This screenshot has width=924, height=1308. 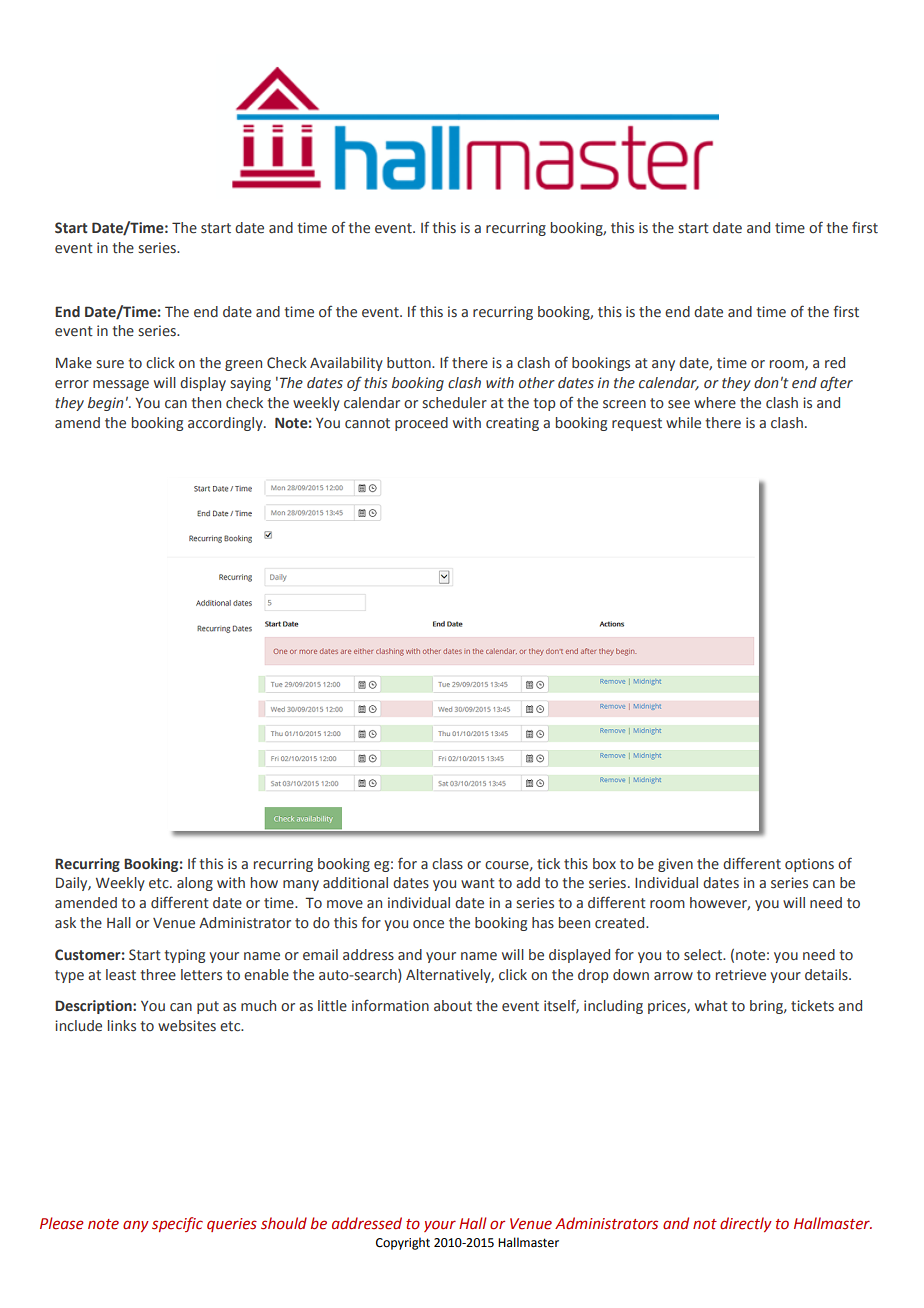 I want to click on specific, so click(x=177, y=1224).
